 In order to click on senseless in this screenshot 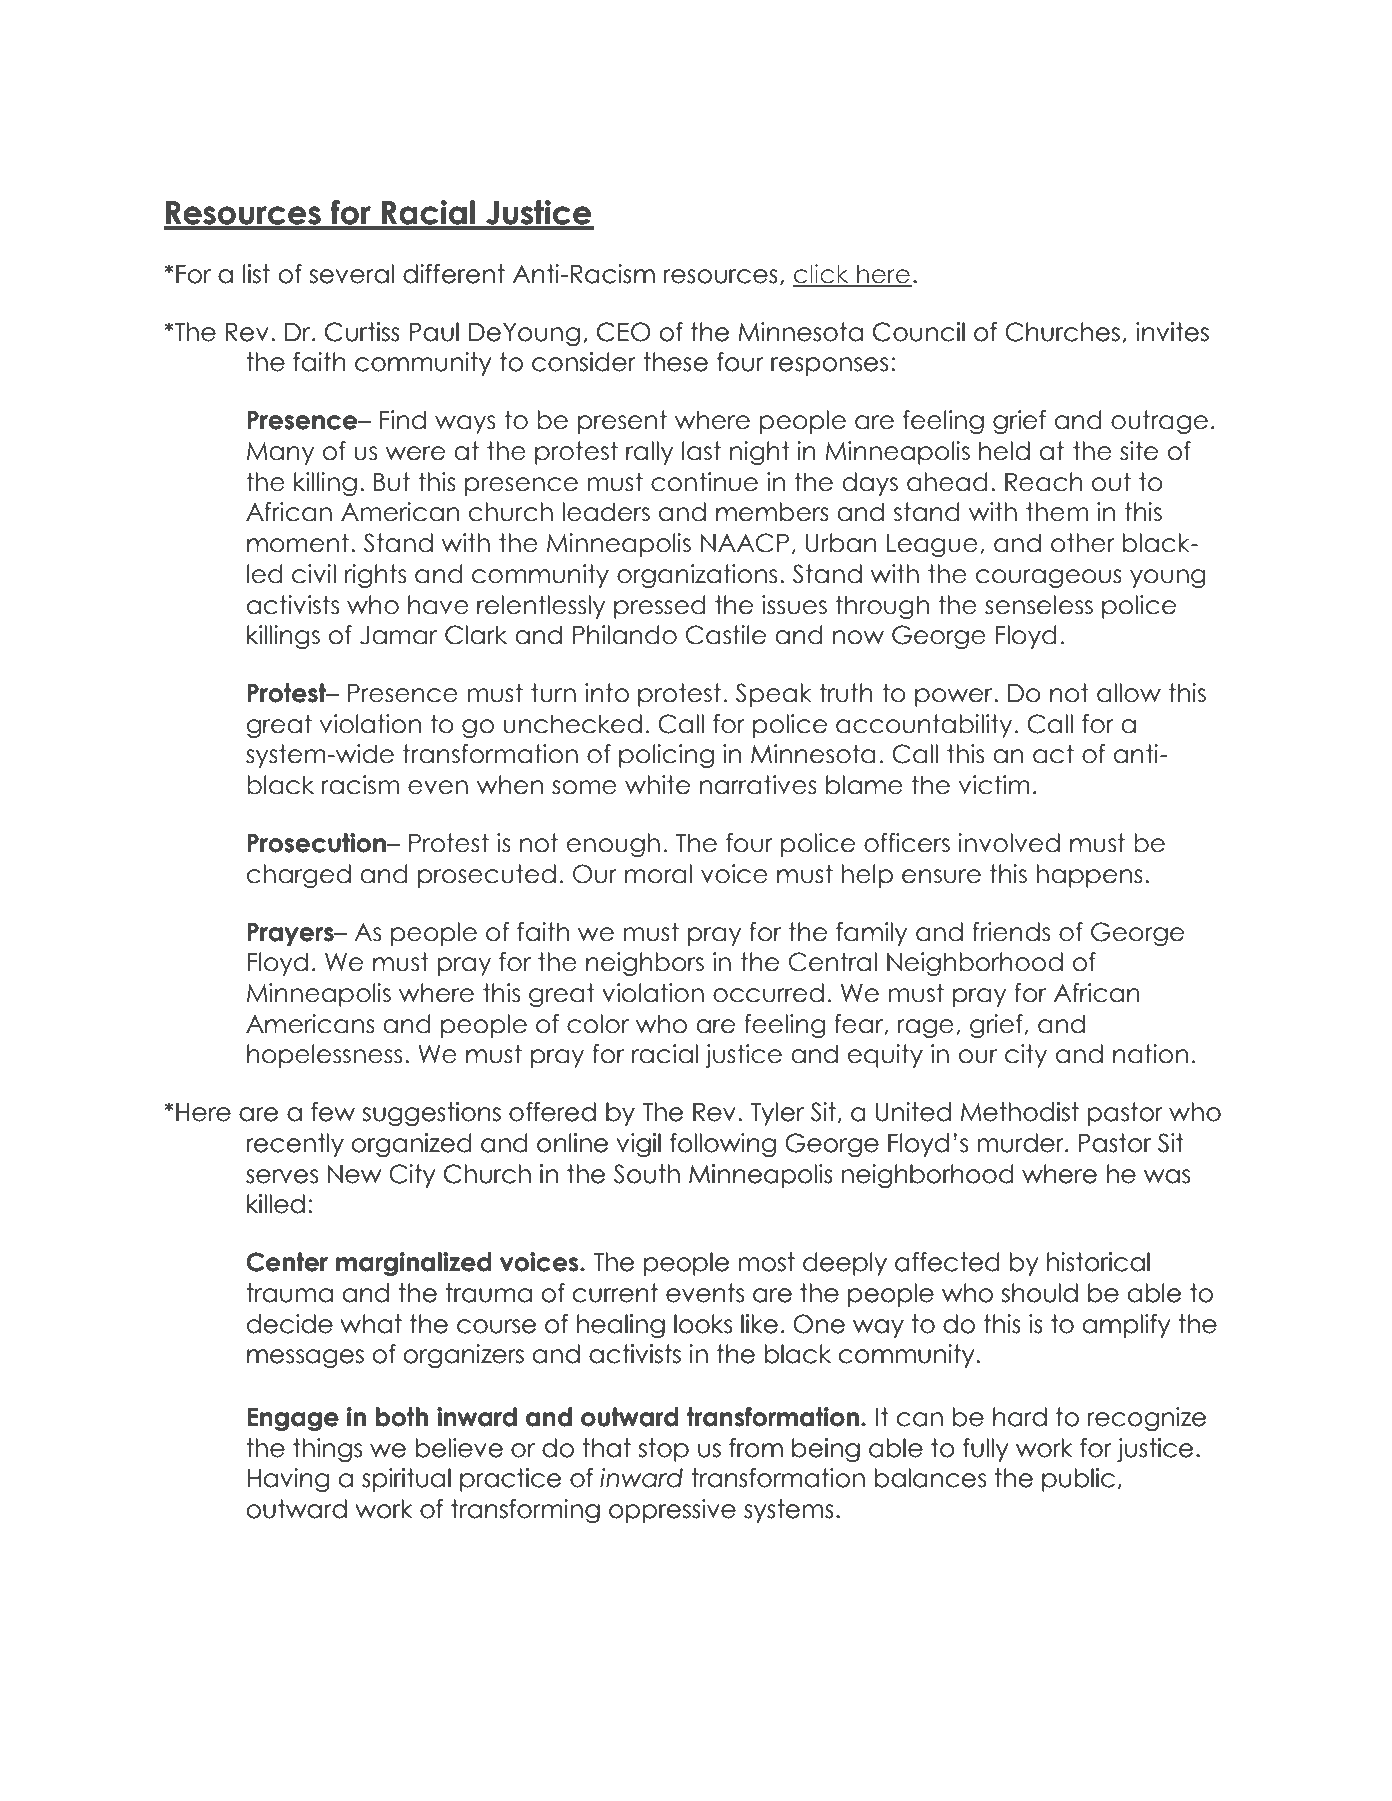, I will do `click(1039, 605)`.
